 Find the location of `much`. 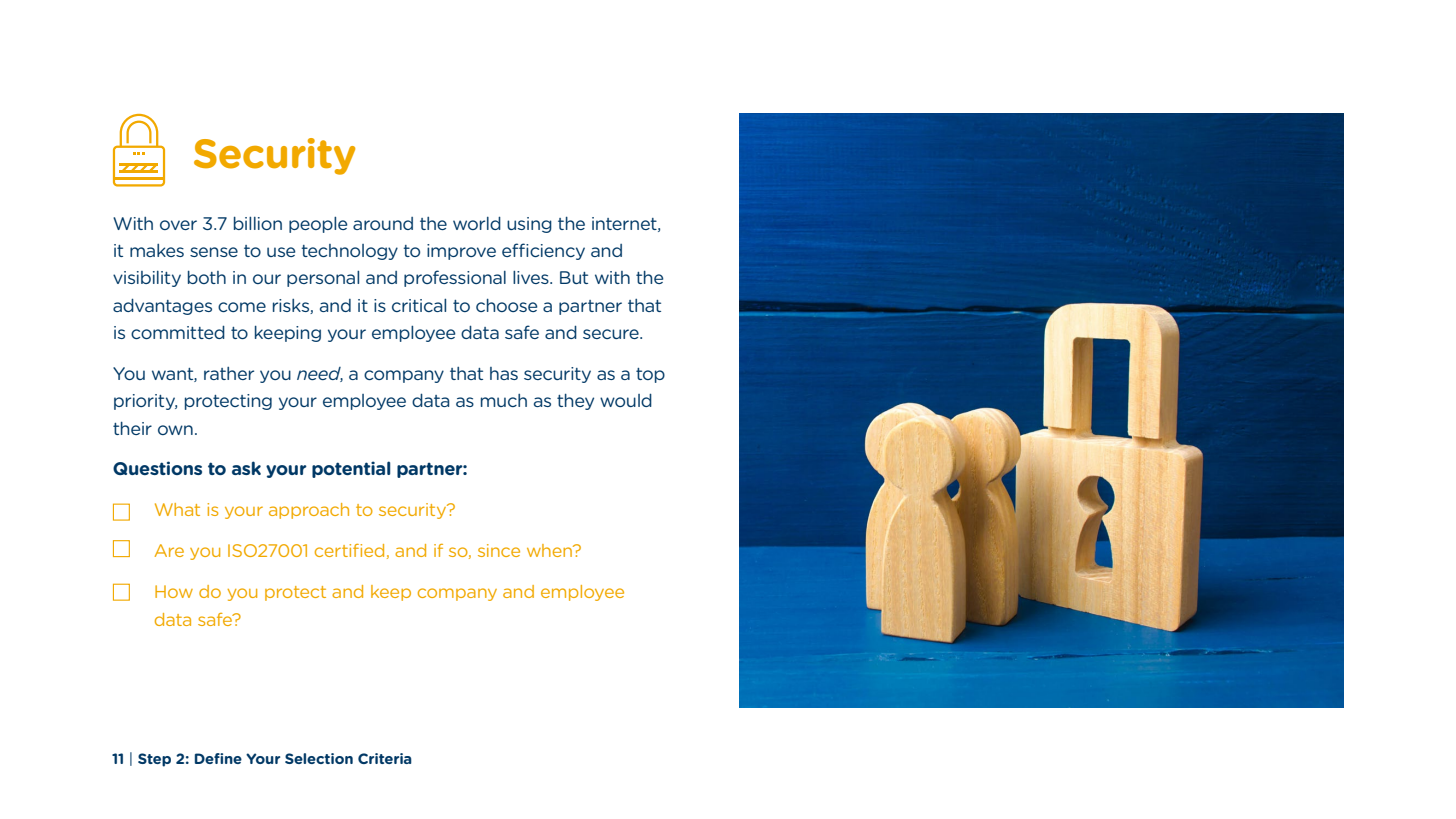

much is located at coordinates (504, 400).
